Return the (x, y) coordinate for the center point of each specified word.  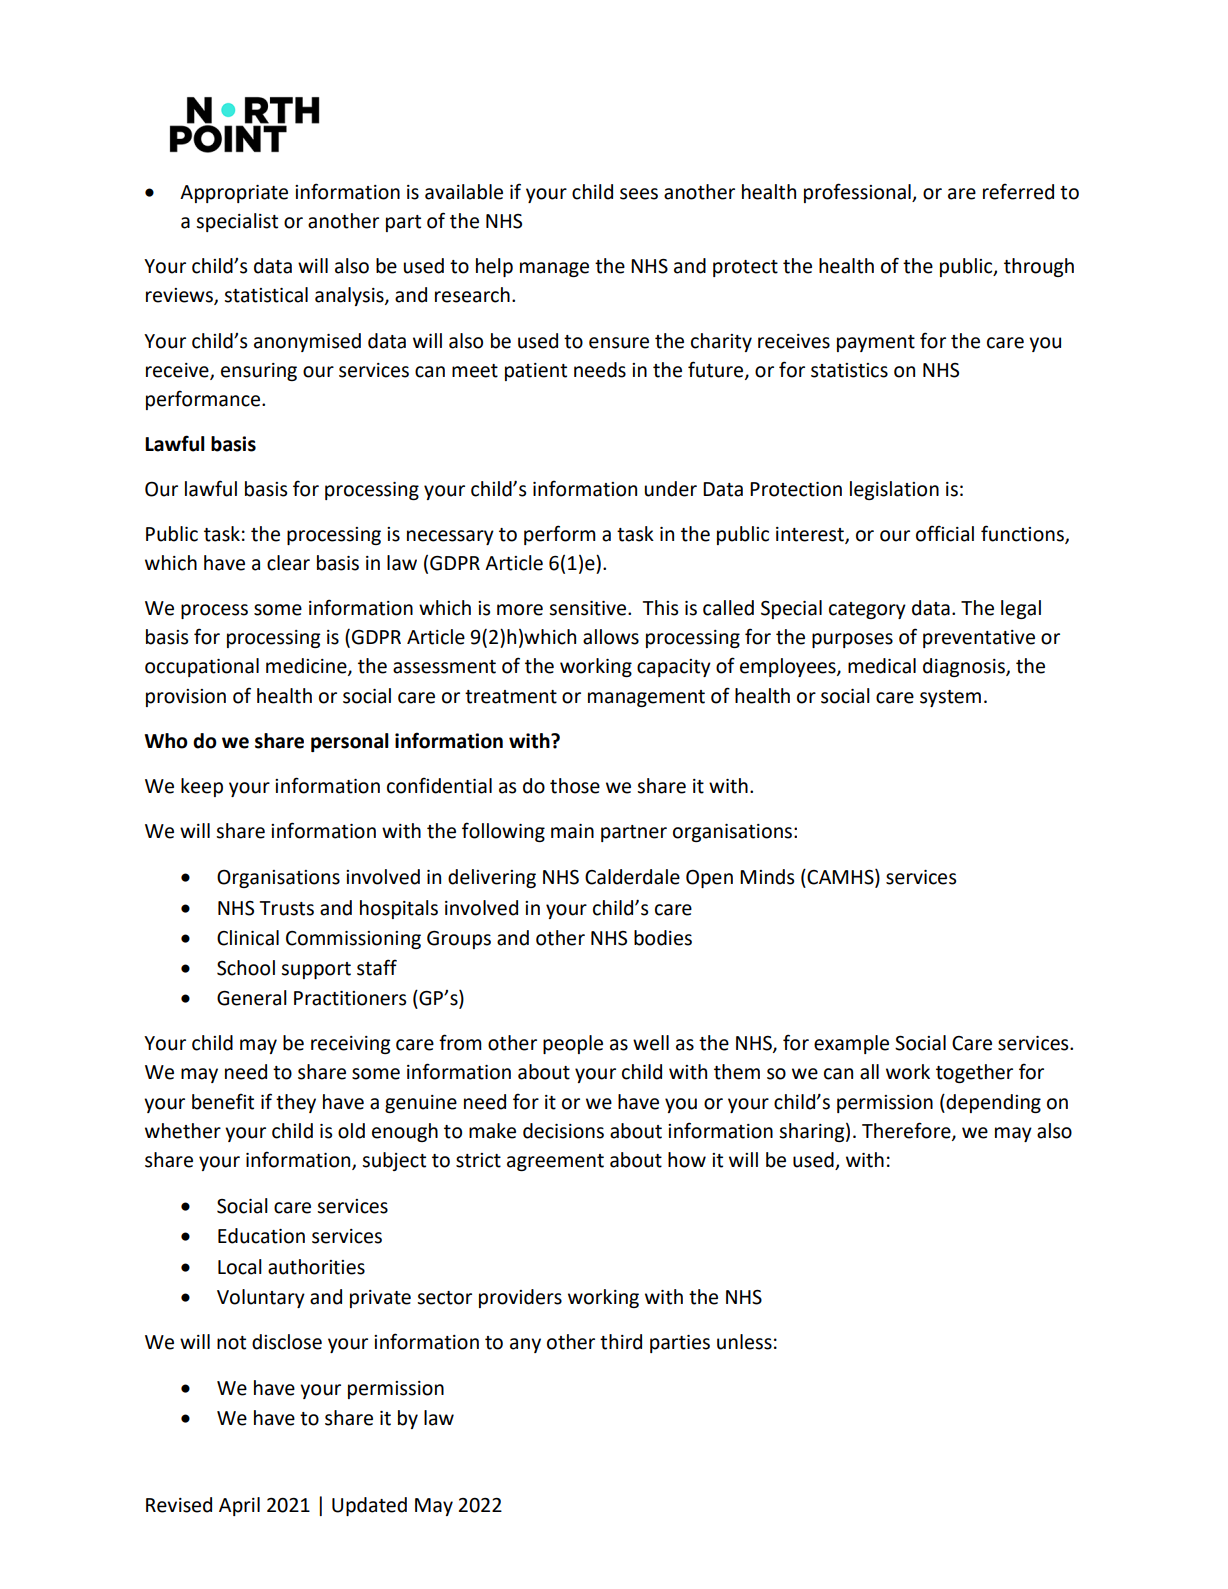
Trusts (287, 908)
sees (639, 194)
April (239, 1506)
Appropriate (234, 194)
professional (858, 193)
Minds (767, 877)
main (572, 831)
